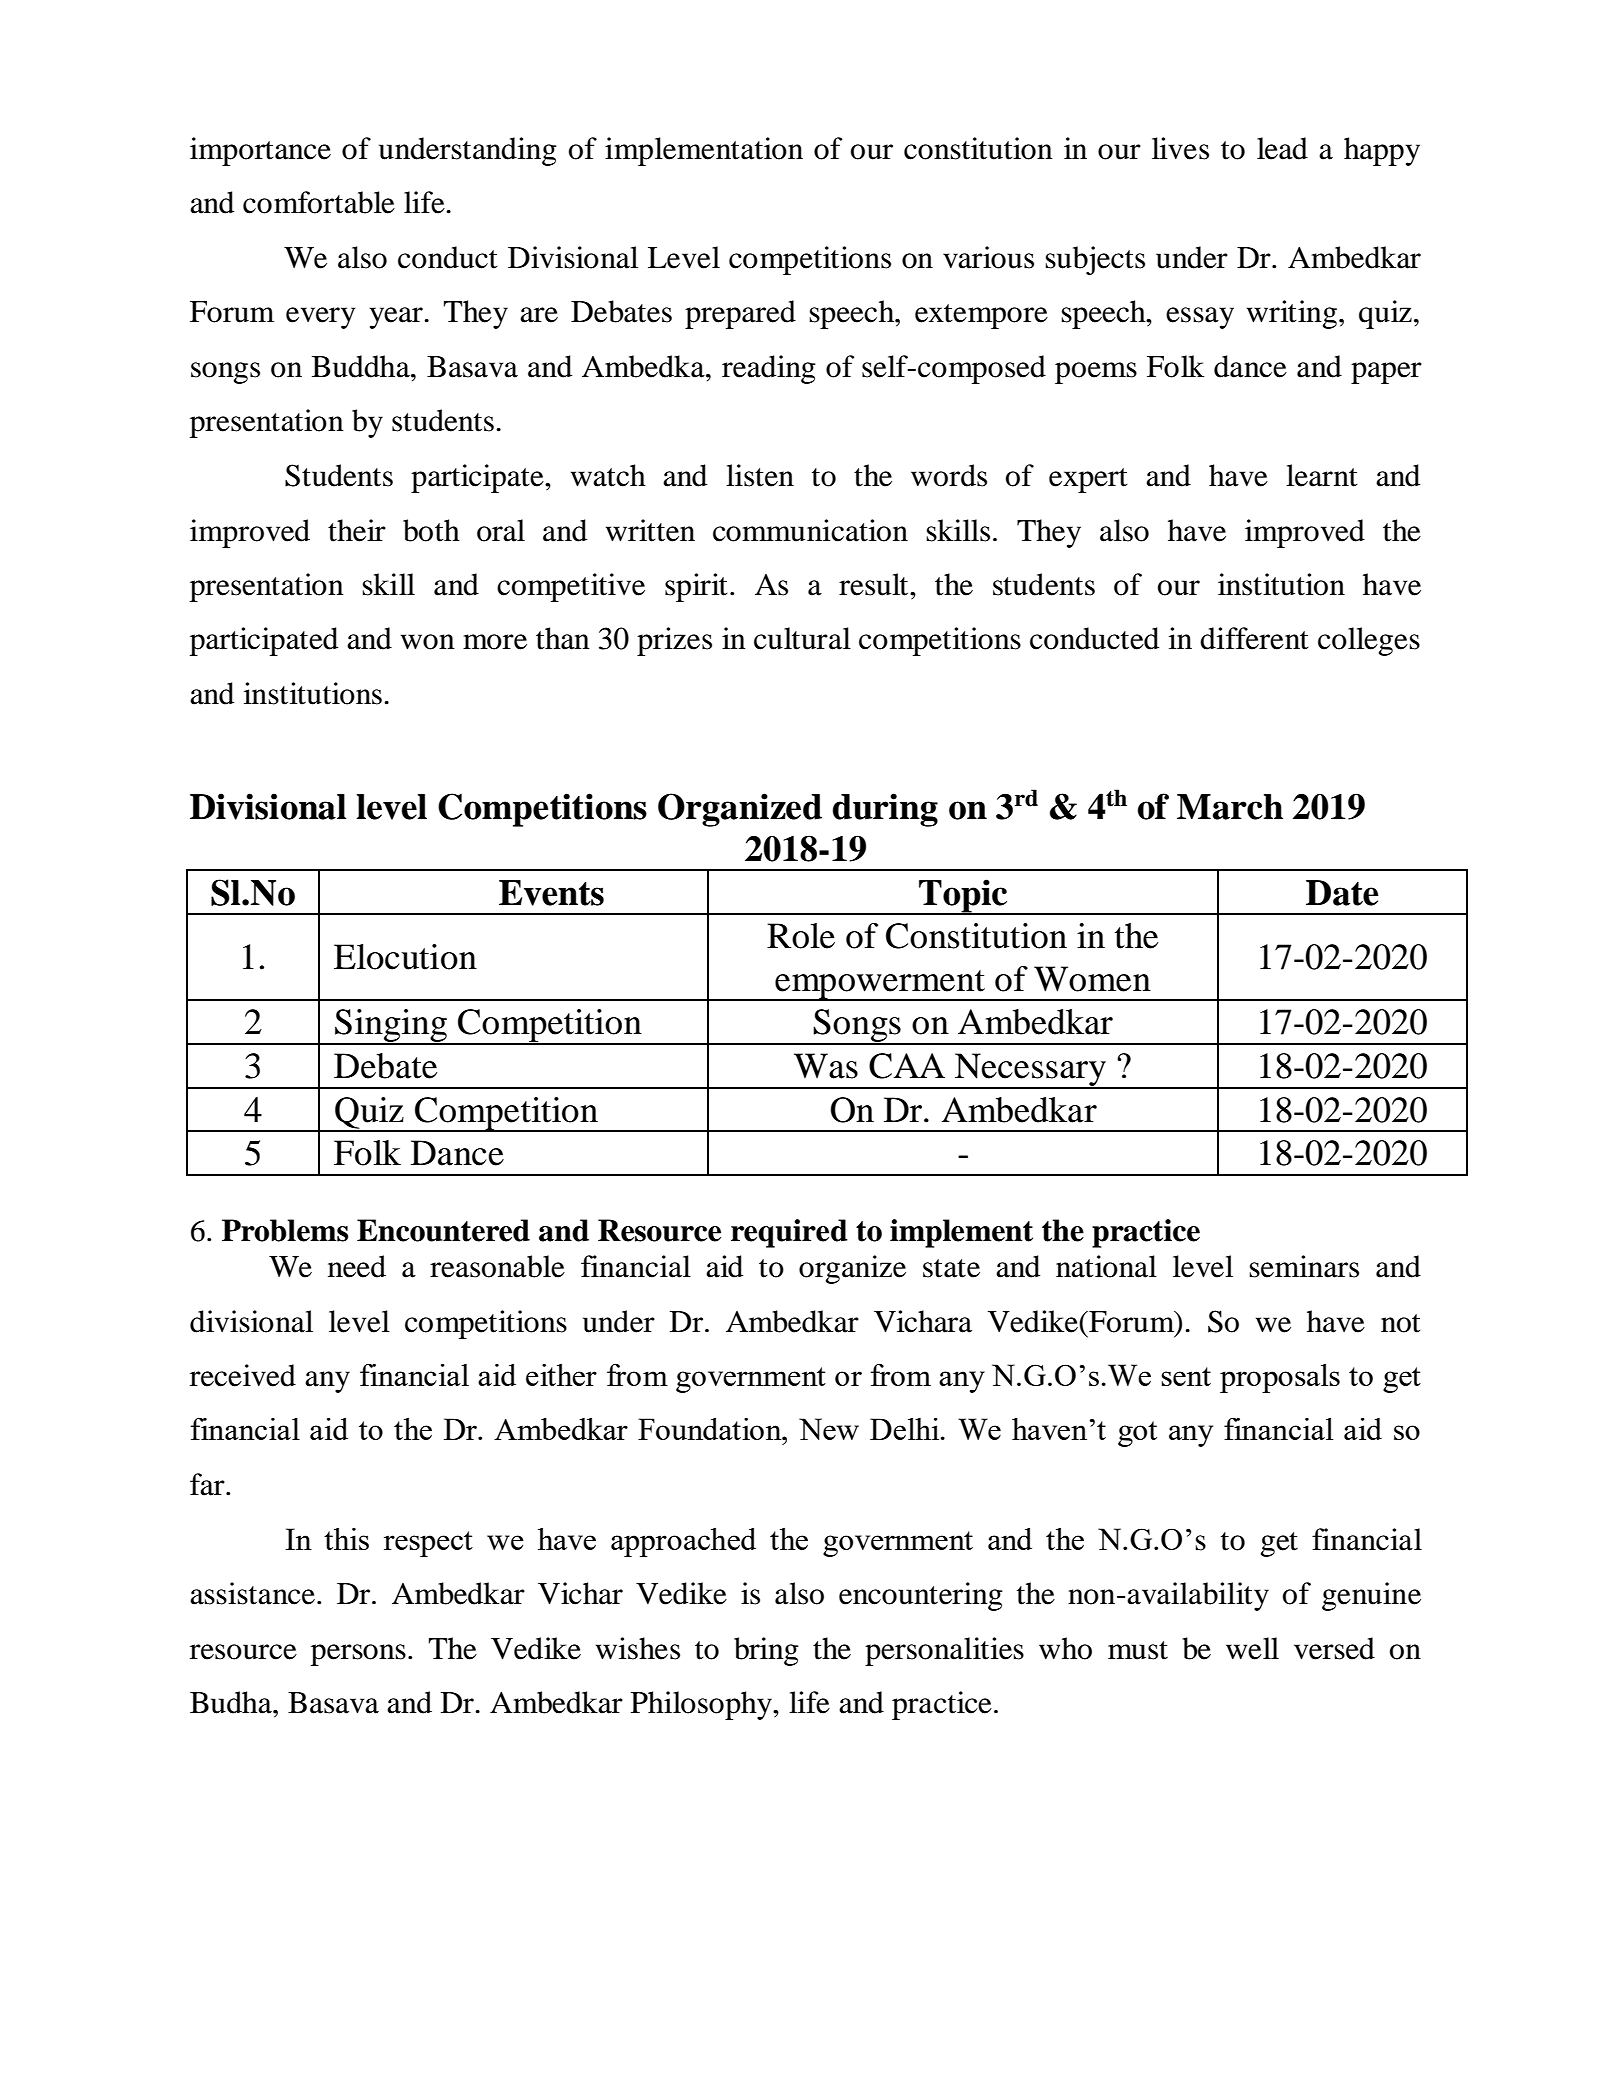 The height and width of the document is (2086, 1612). Describe the element at coordinates (801, 936) in the document. I see `Role` at that location.
